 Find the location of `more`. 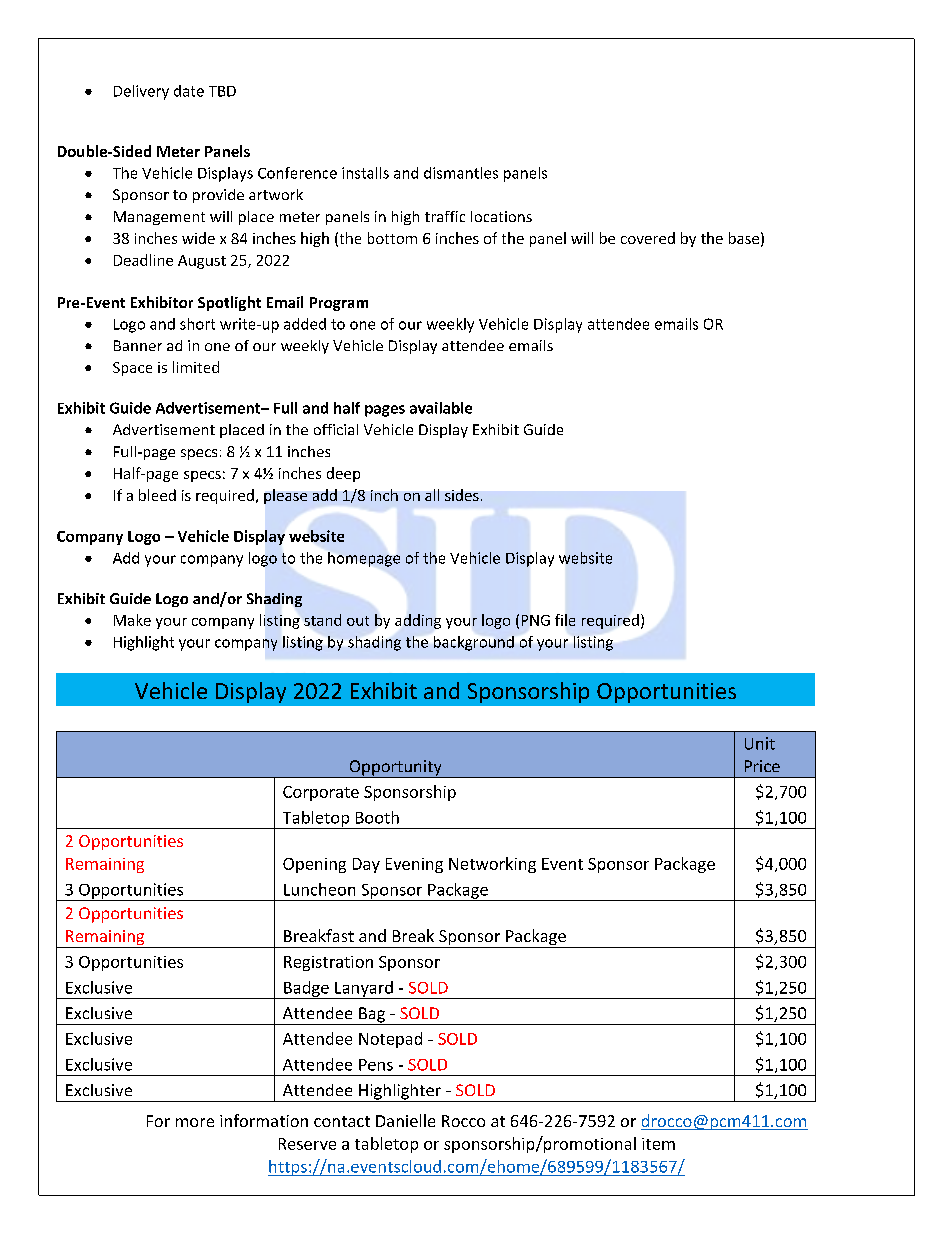

more is located at coordinates (195, 1122).
